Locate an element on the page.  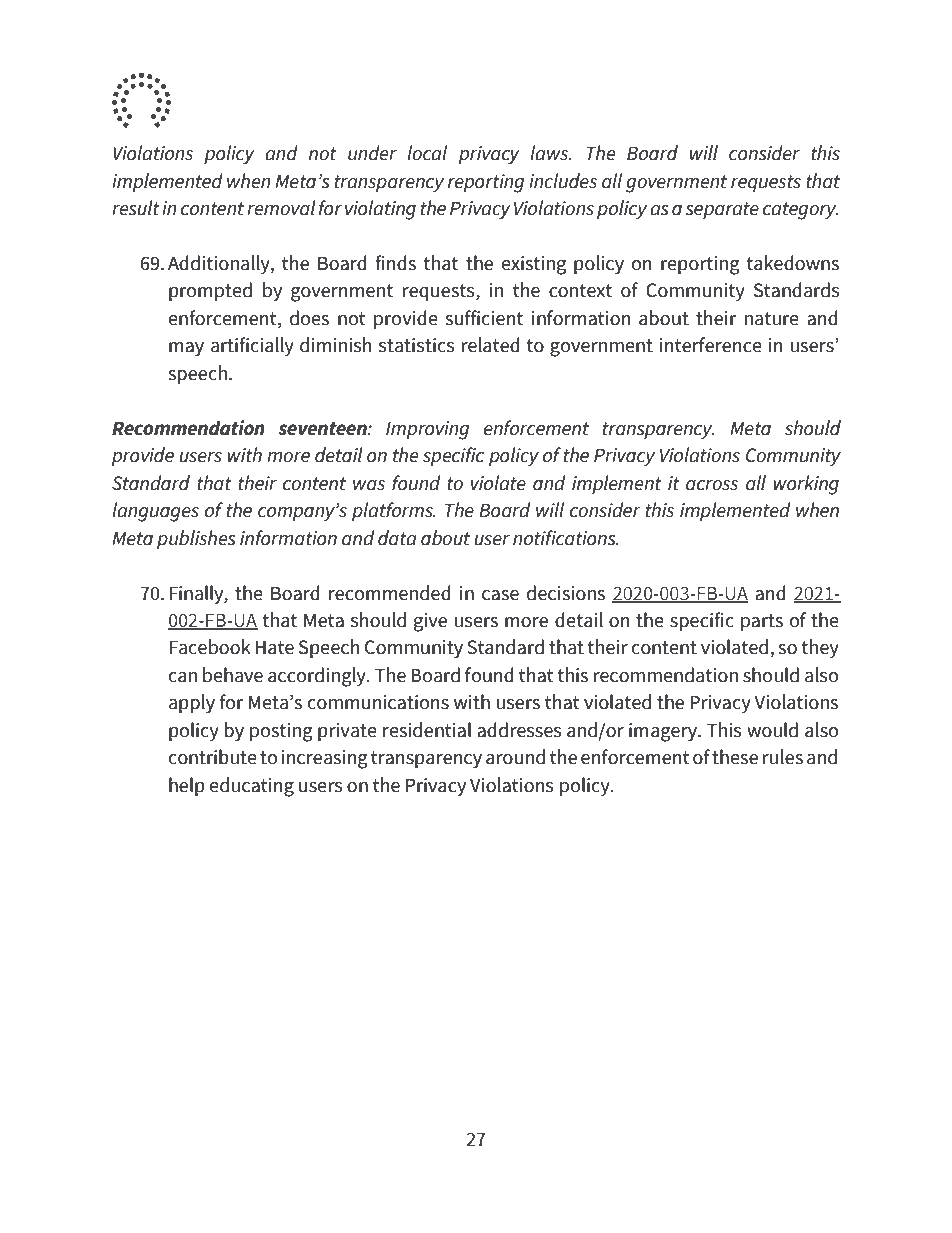
separate is located at coordinates (722, 210).
